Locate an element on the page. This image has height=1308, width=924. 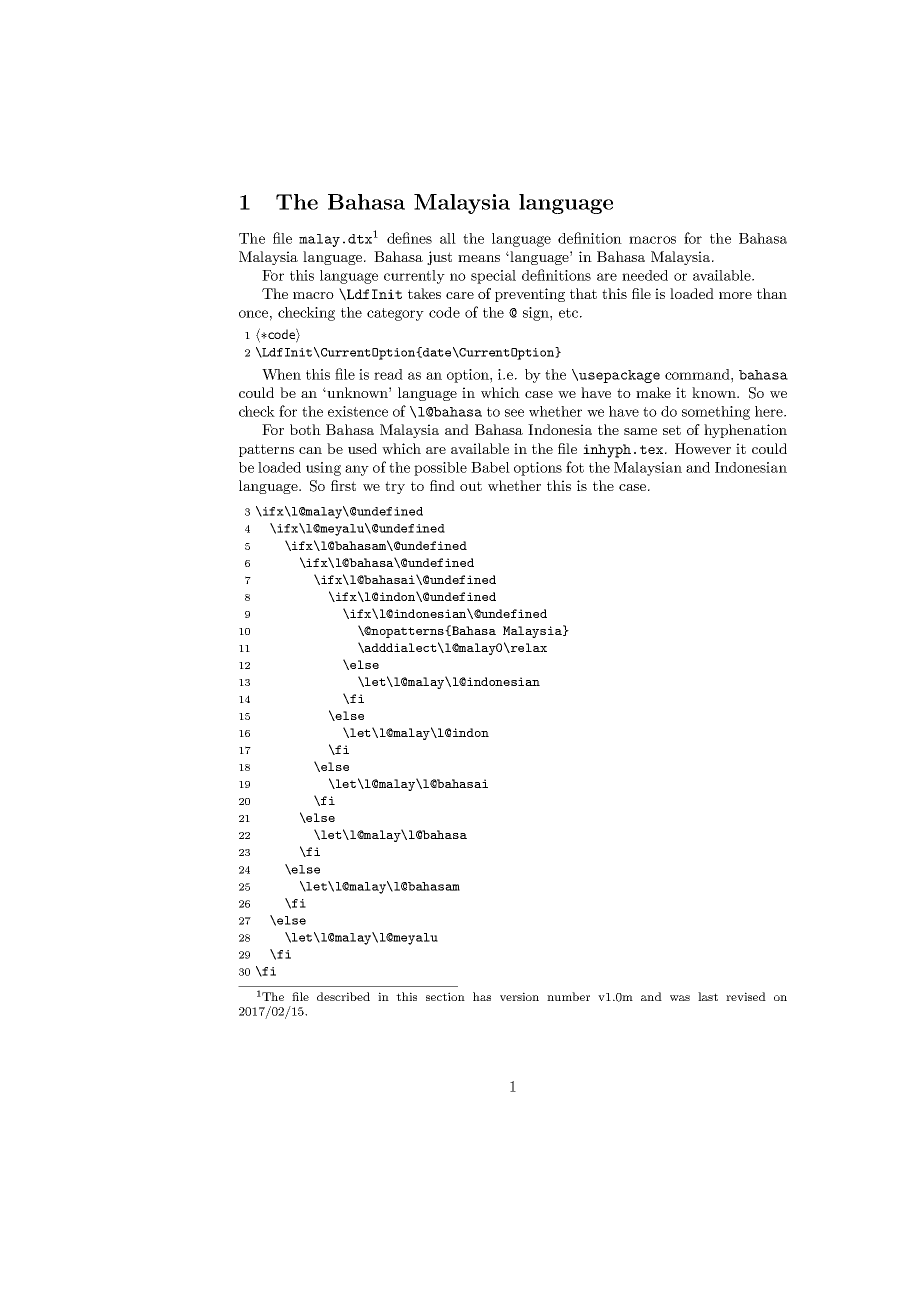
something is located at coordinates (716, 413).
